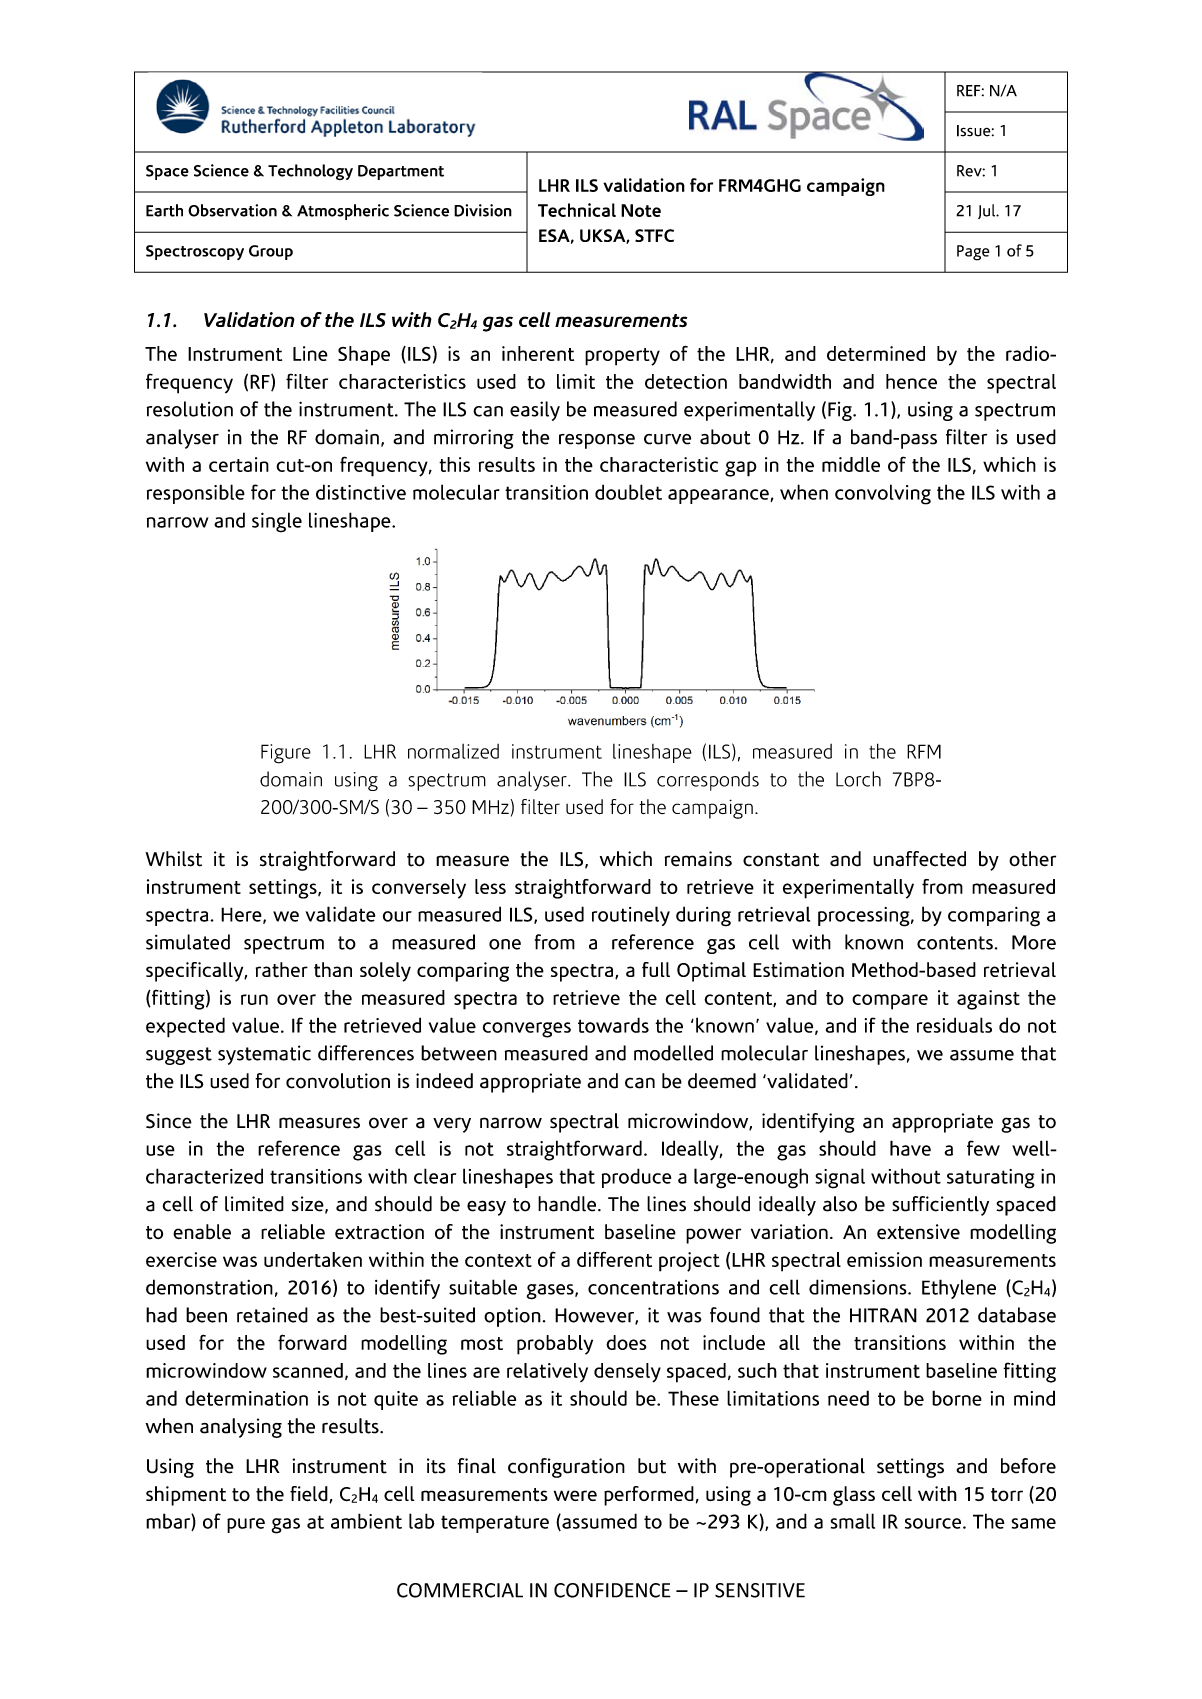 This document has width=1202, height=1699. I want to click on systematic, so click(264, 1055).
